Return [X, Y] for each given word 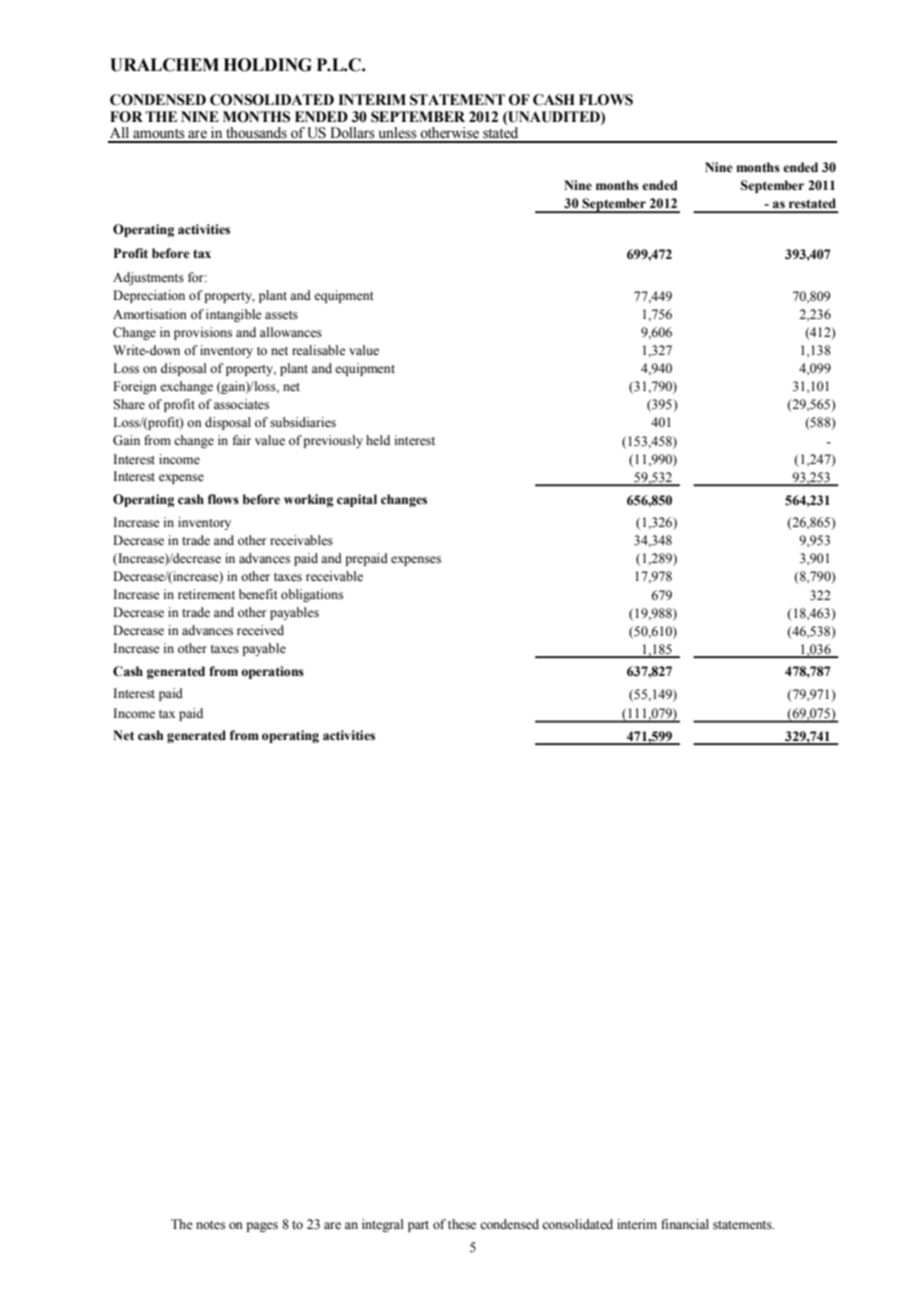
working [308, 500]
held [378, 440]
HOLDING [267, 65]
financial [685, 1224]
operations [272, 672]
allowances [291, 332]
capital [357, 500]
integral [383, 1225]
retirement [206, 594]
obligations [312, 595]
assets [281, 315]
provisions [203, 333]
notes [210, 1225]
